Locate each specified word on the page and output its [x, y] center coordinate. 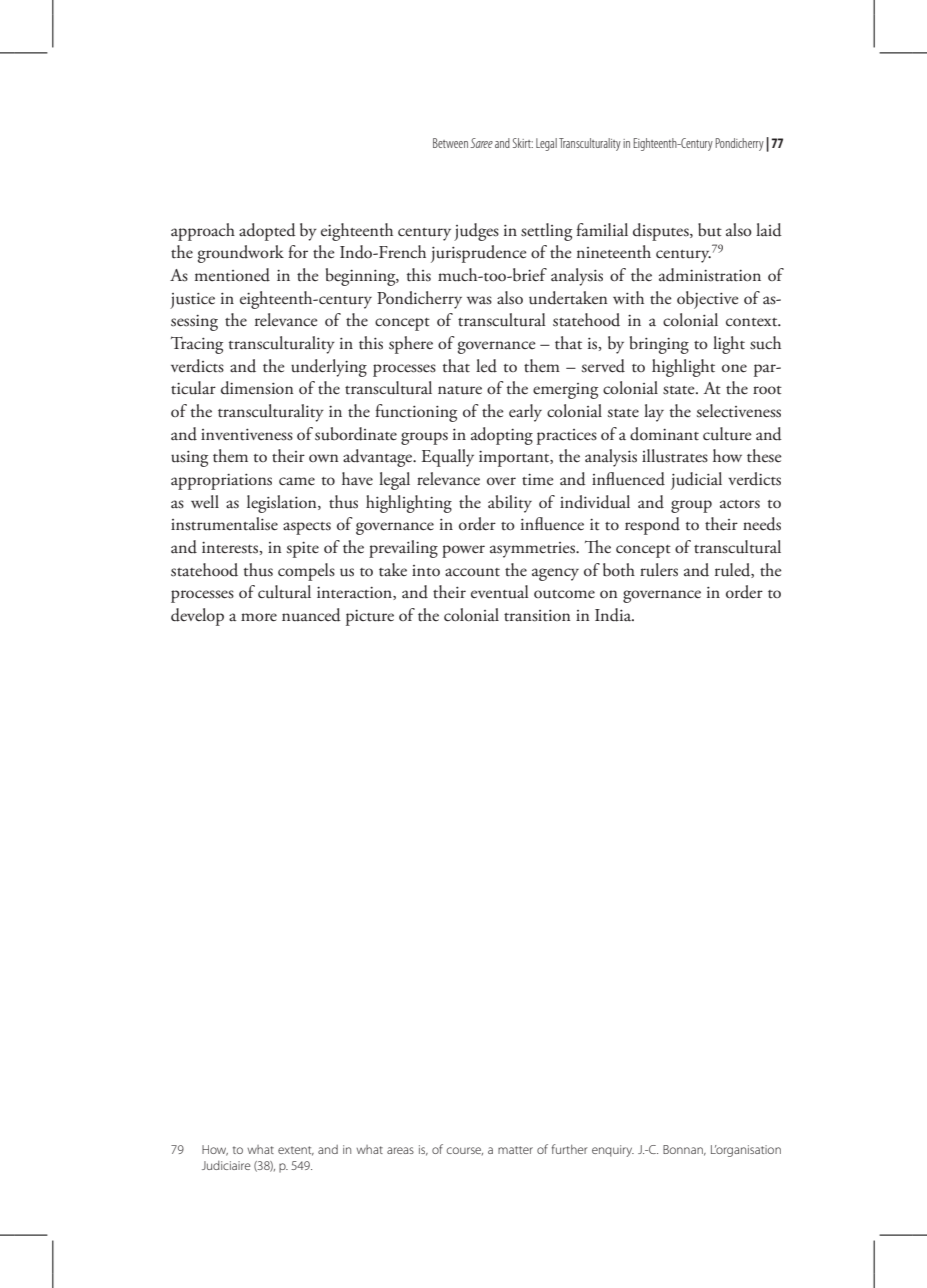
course [465, 1151]
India [614, 615]
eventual [500, 592]
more [259, 617]
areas [400, 1150]
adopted [267, 232]
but [710, 230]
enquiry [613, 1151]
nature [460, 390]
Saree [481, 143]
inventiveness [247, 434]
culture [727, 434]
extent [296, 1151]
